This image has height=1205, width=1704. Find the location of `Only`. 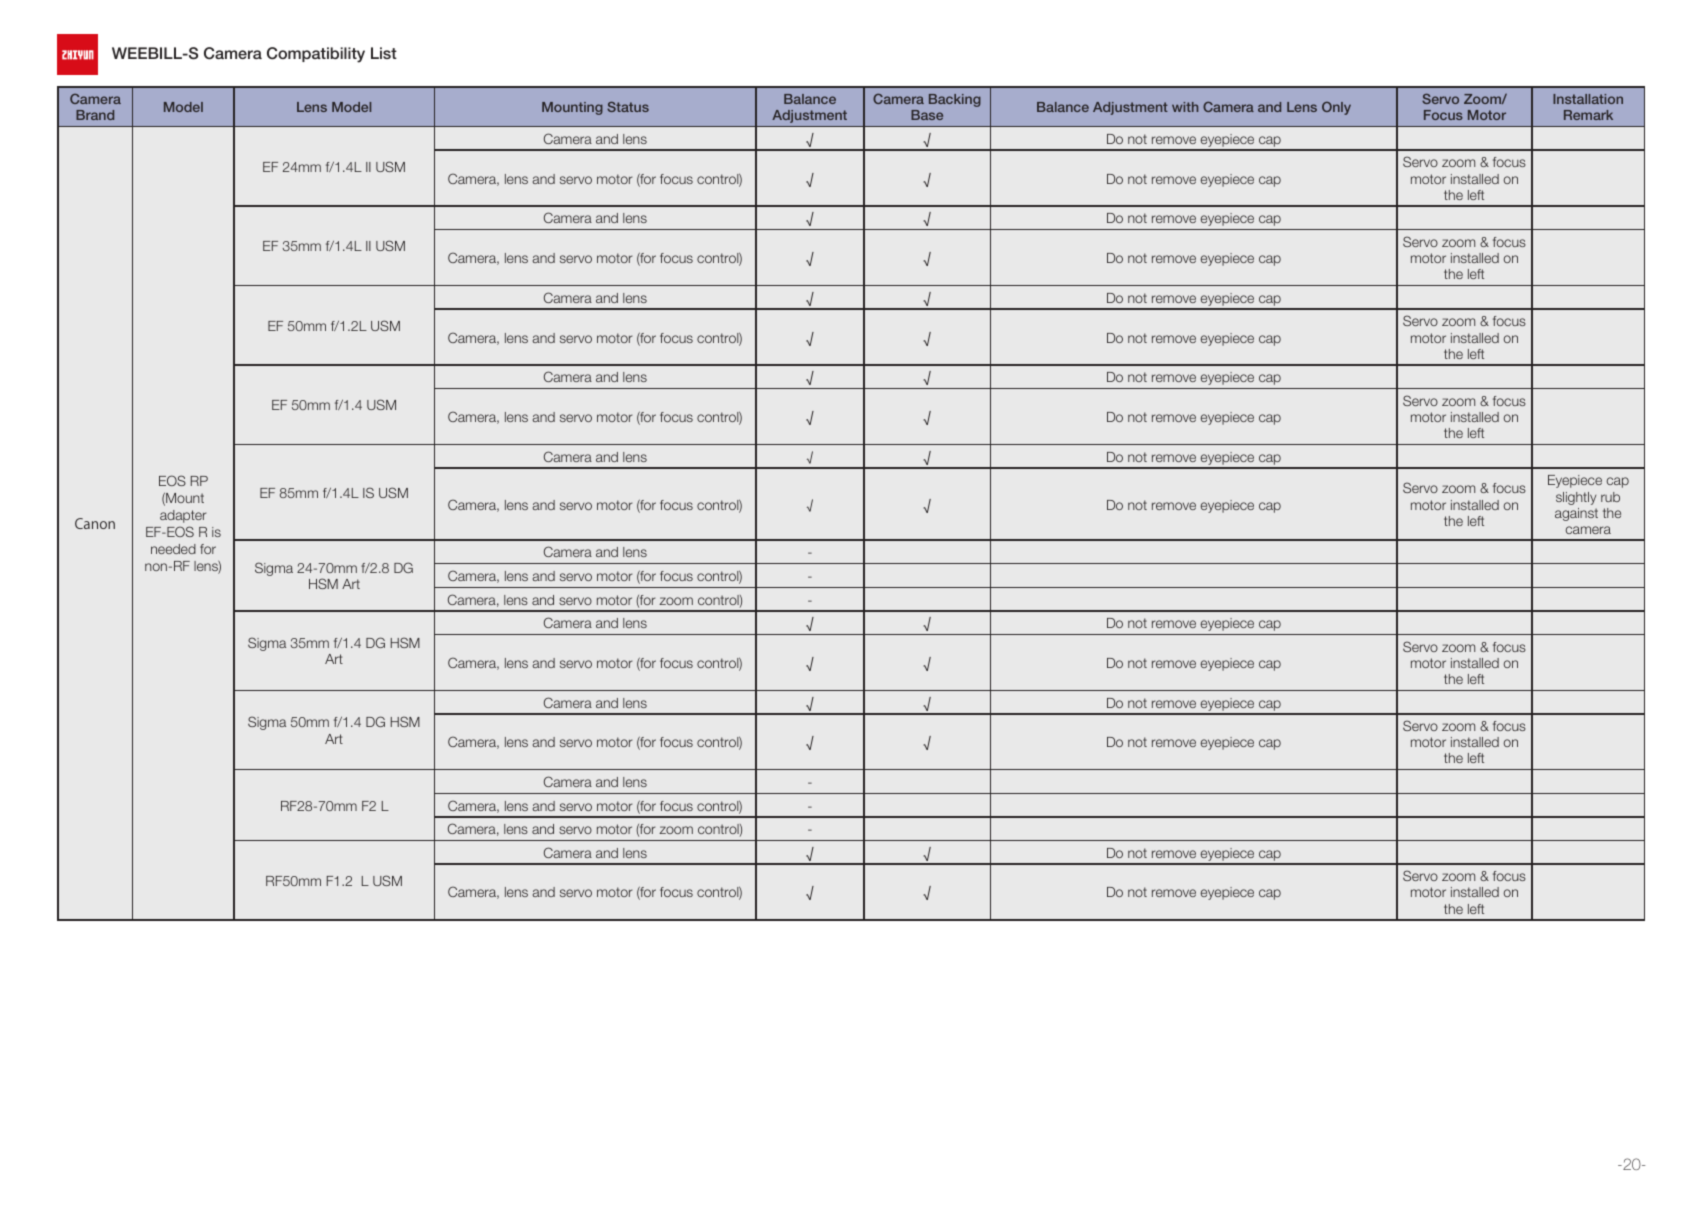

Only is located at coordinates (1336, 108).
